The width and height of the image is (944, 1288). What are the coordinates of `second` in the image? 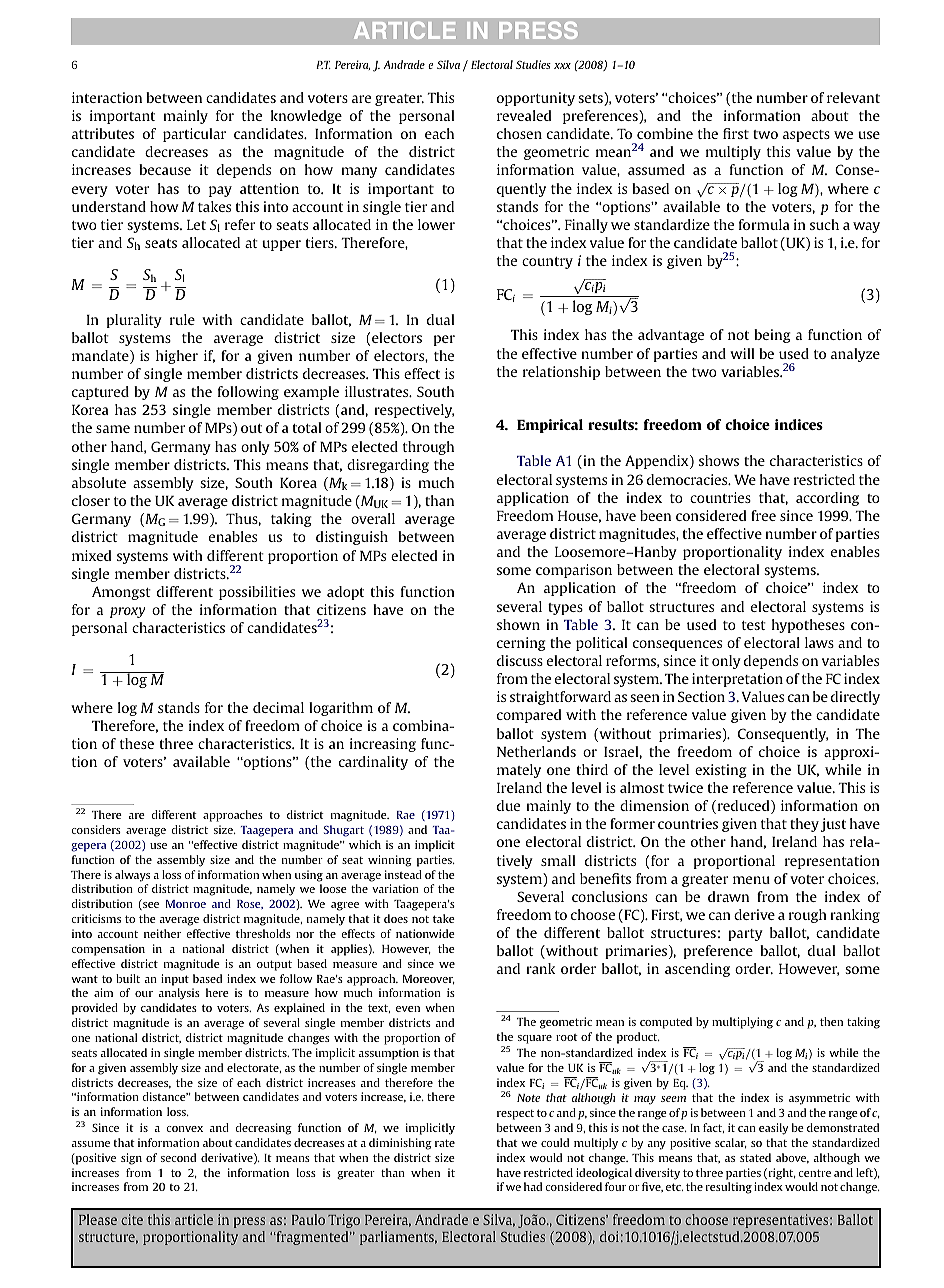 It's located at (178, 1157).
